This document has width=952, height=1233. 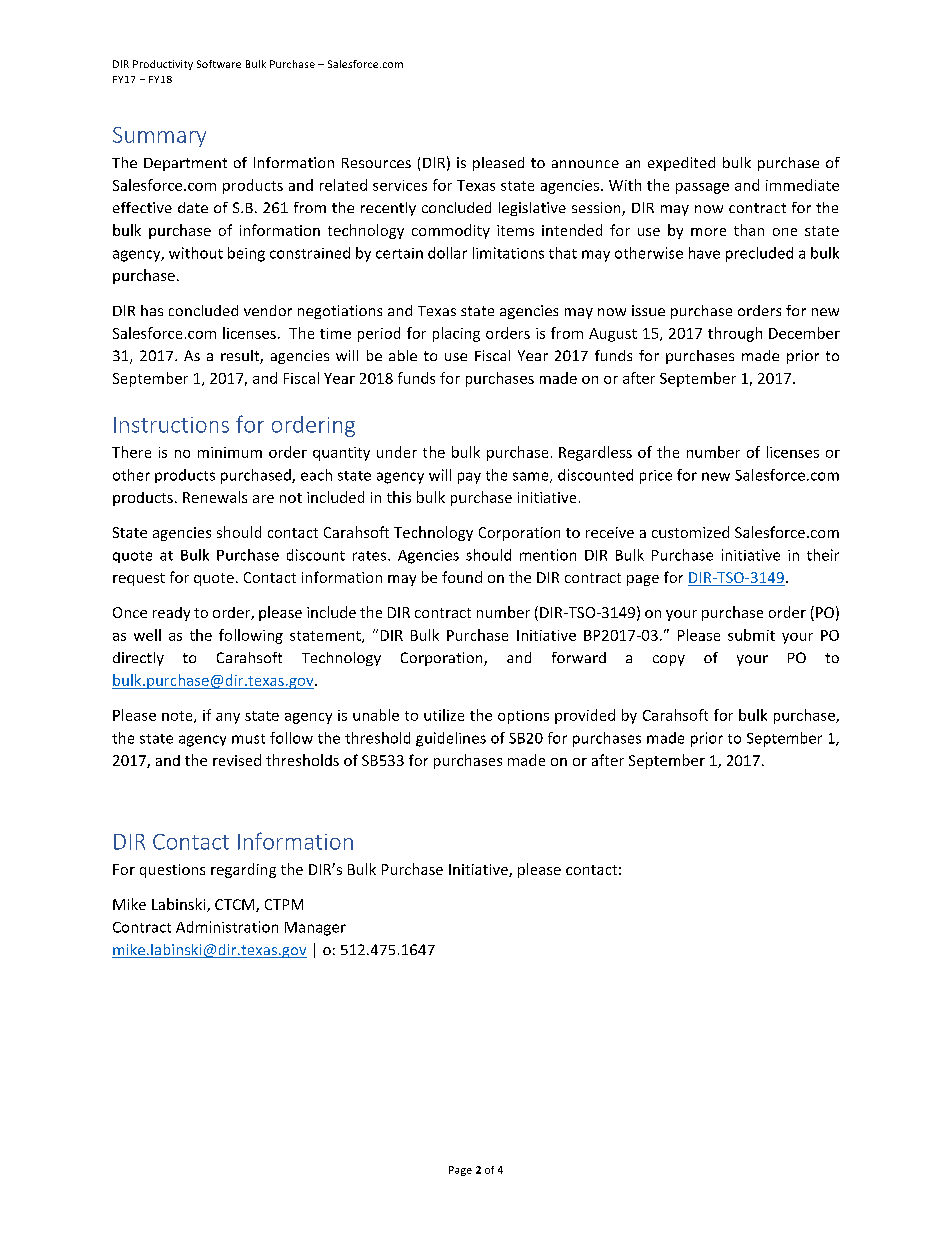 I want to click on Renewals, so click(x=215, y=497).
